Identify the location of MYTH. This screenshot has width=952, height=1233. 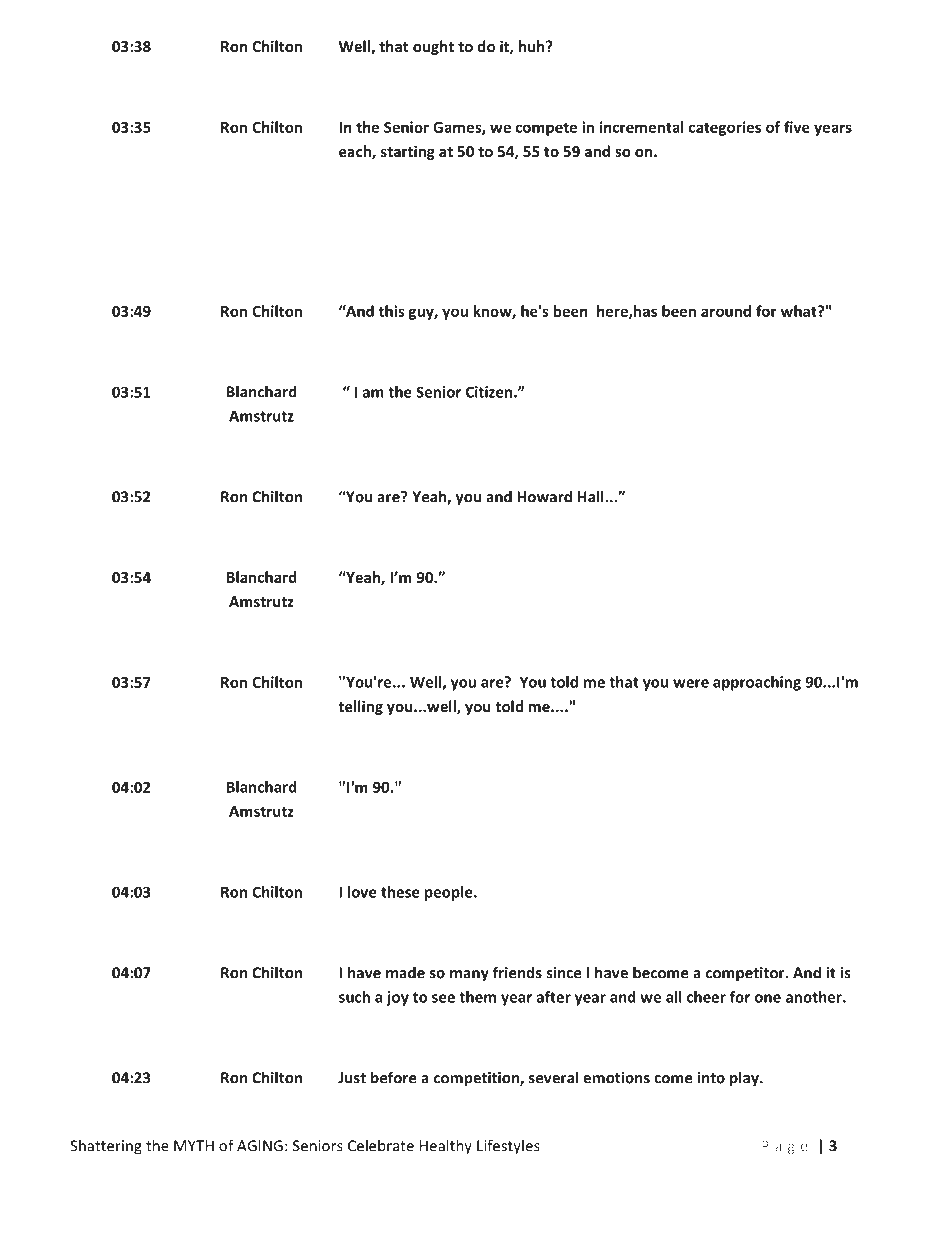
(194, 1146).
